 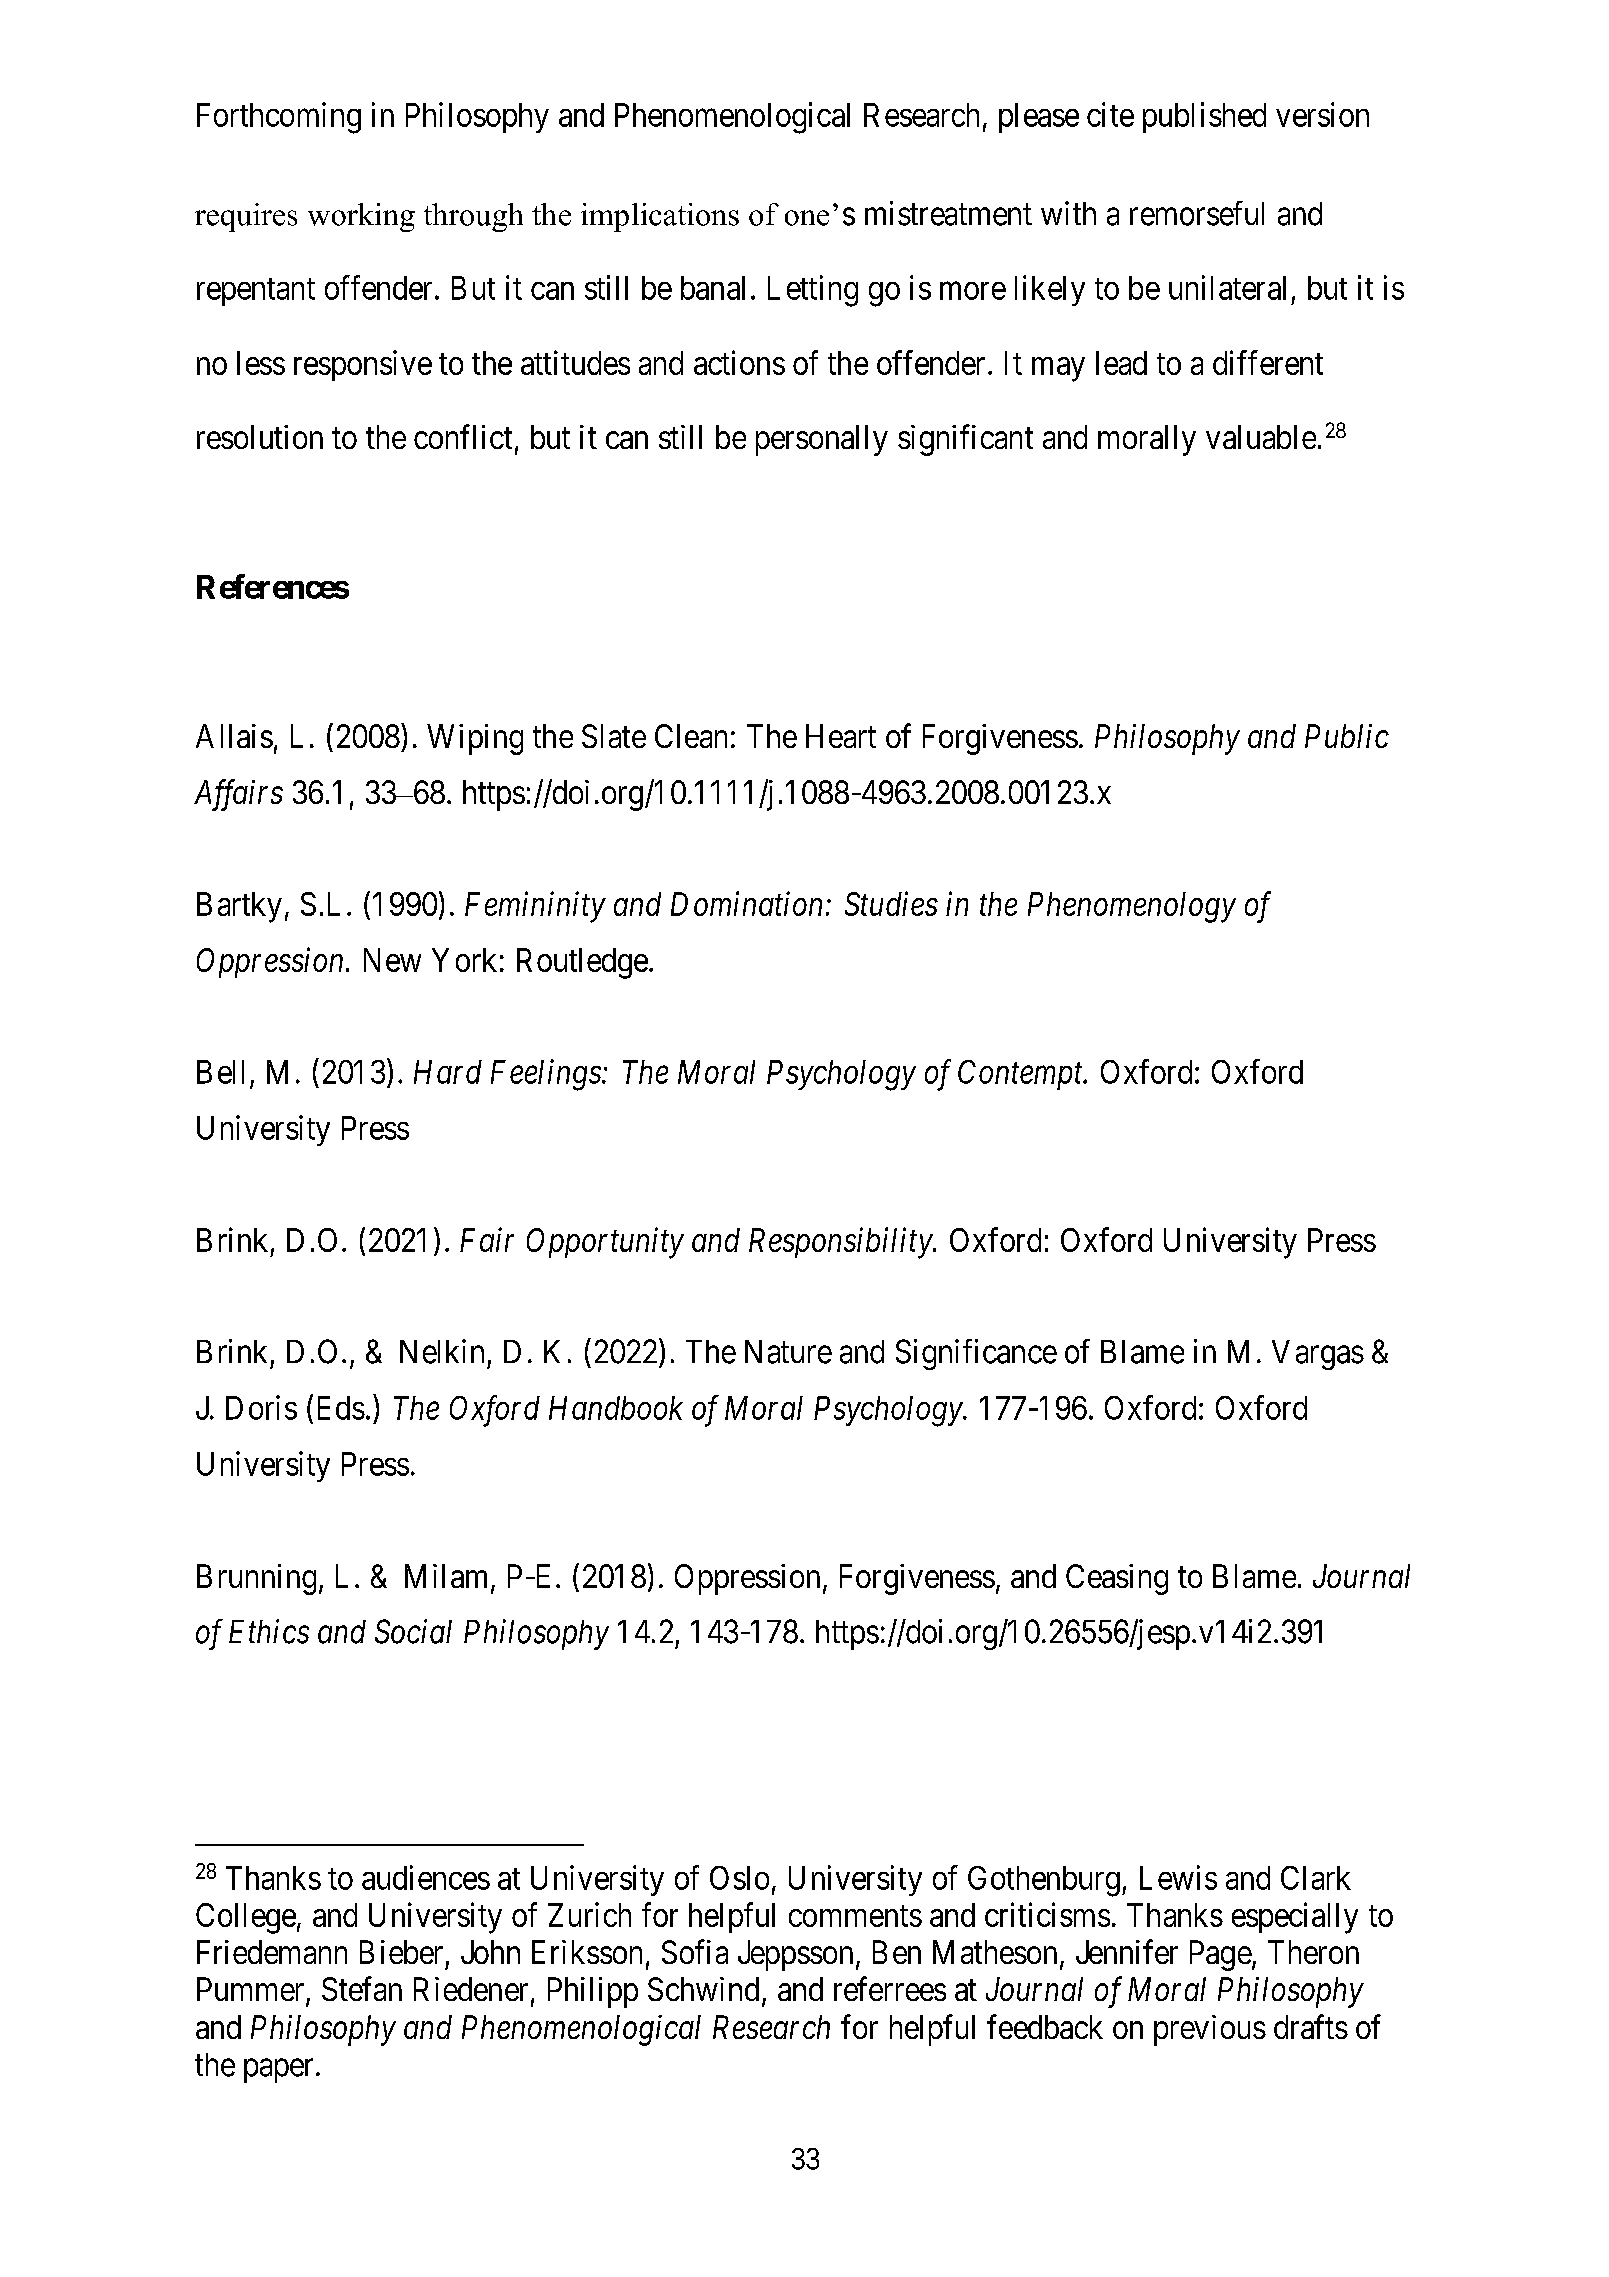 I want to click on Stefan, so click(x=362, y=1988).
